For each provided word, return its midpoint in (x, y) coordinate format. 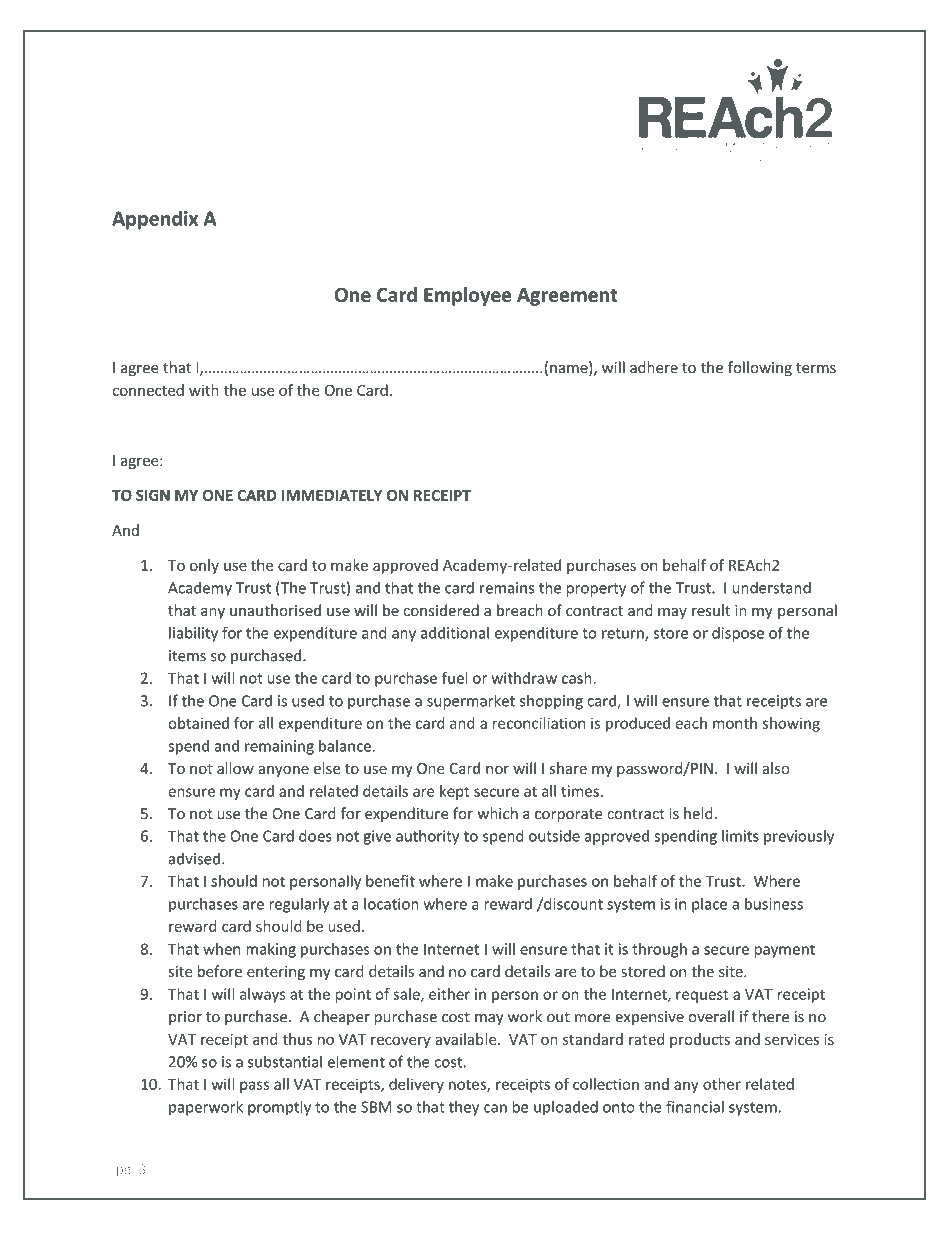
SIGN (153, 495)
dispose (738, 634)
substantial (285, 1061)
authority (427, 837)
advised (194, 858)
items (187, 656)
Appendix (155, 220)
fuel (454, 678)
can (495, 1108)
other (722, 1084)
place (709, 905)
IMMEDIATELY (332, 495)
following (760, 368)
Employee (468, 296)
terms (816, 368)
